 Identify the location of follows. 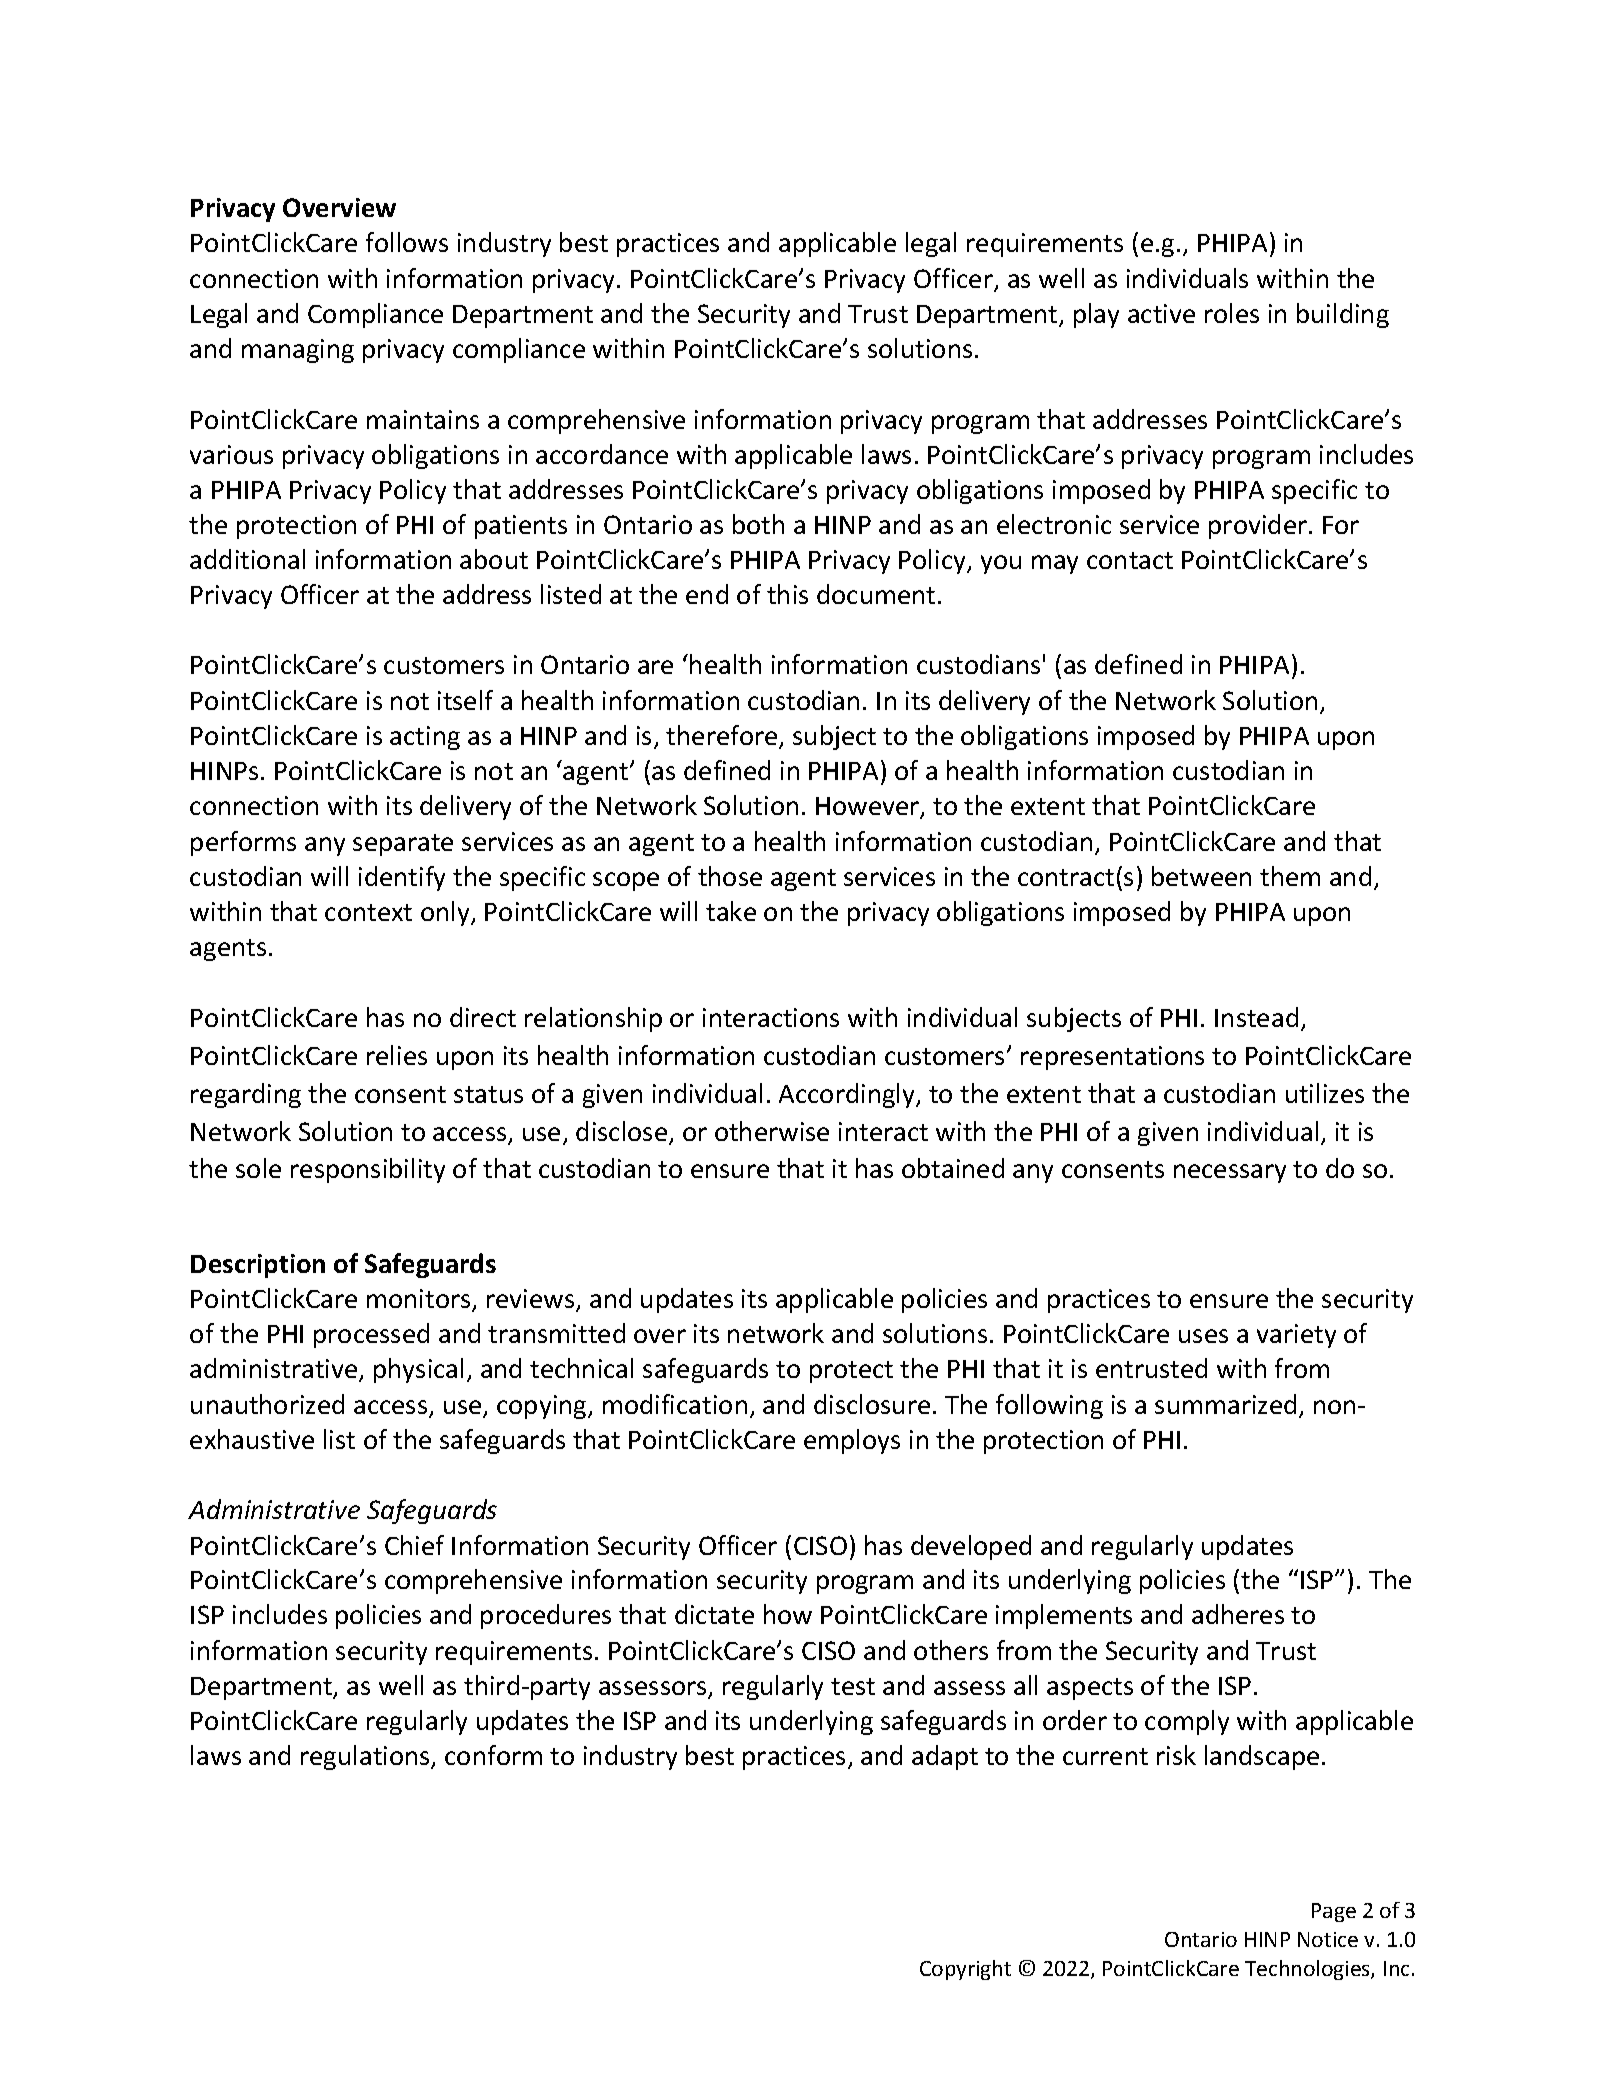
(407, 242).
